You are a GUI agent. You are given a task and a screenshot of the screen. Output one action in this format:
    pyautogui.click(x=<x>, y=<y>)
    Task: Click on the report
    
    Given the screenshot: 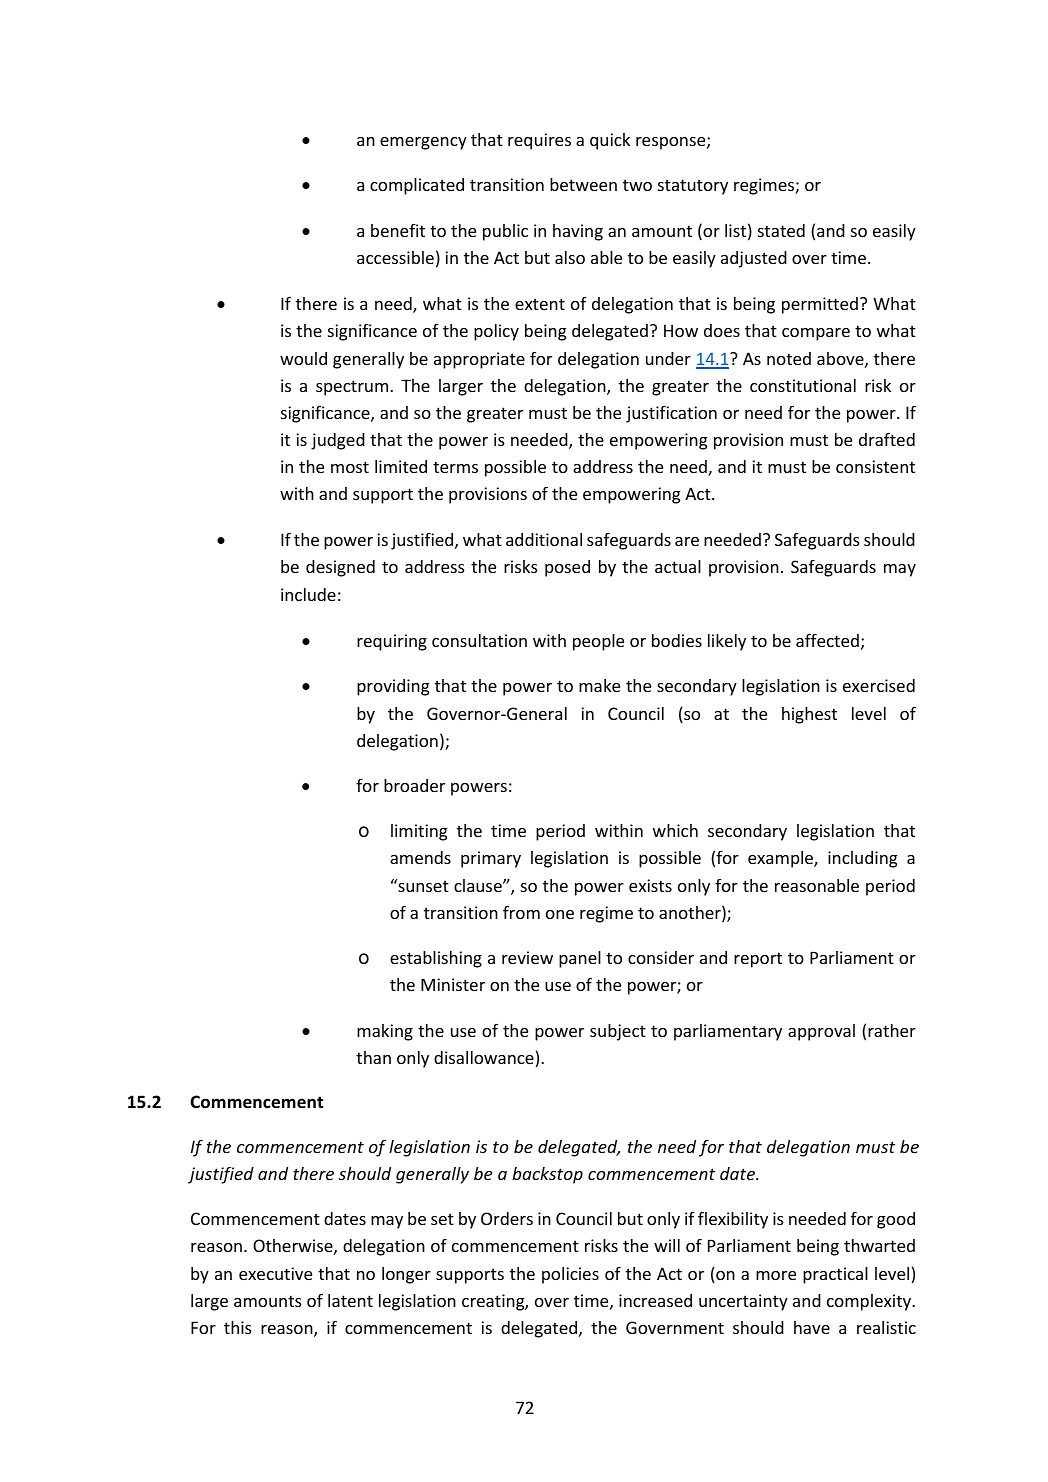 What is the action you would take?
    pyautogui.click(x=758, y=960)
